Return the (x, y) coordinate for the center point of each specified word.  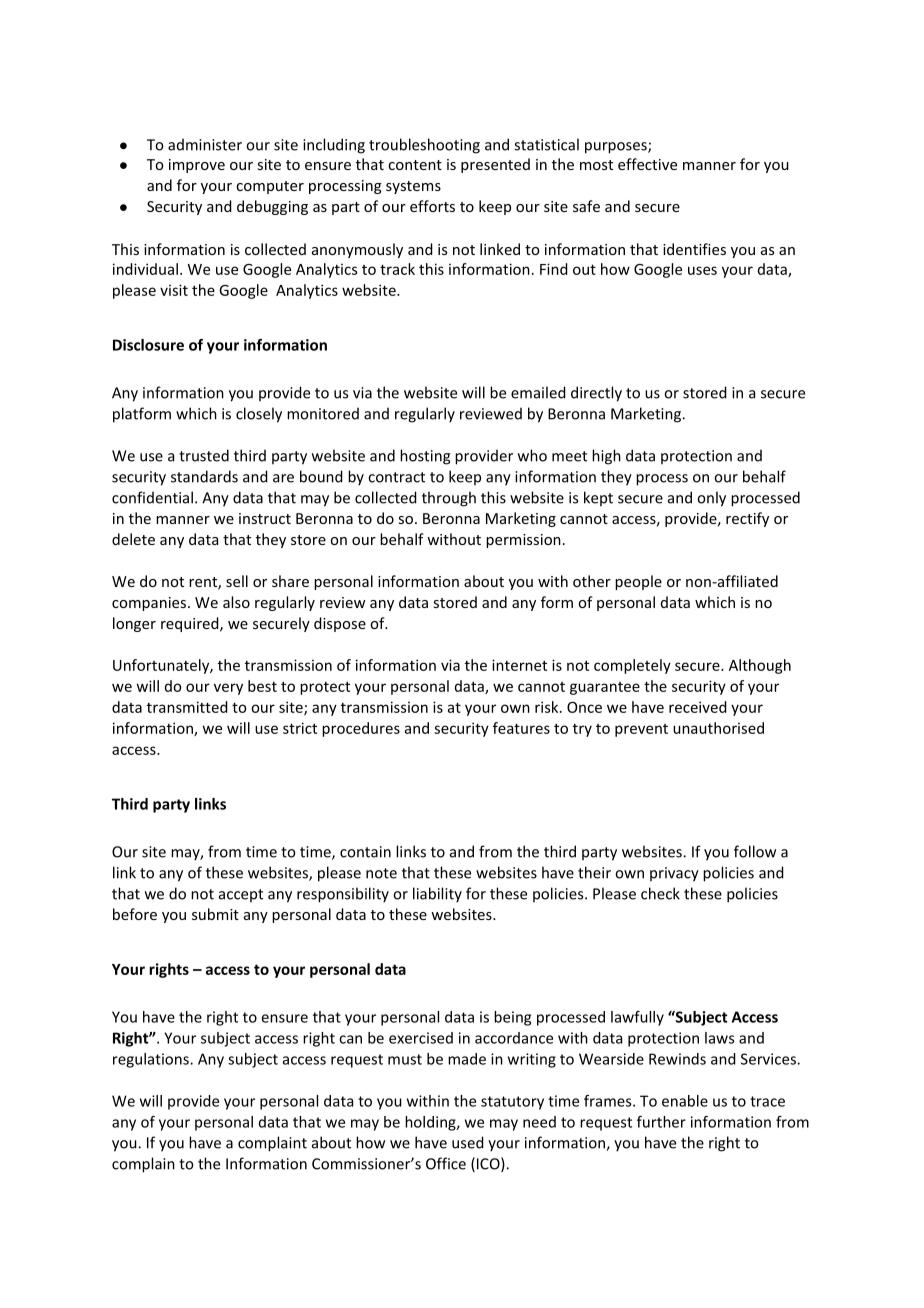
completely (632, 666)
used (468, 1142)
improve (197, 166)
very (228, 689)
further (661, 1122)
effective (647, 164)
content (415, 165)
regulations (152, 1060)
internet (519, 665)
